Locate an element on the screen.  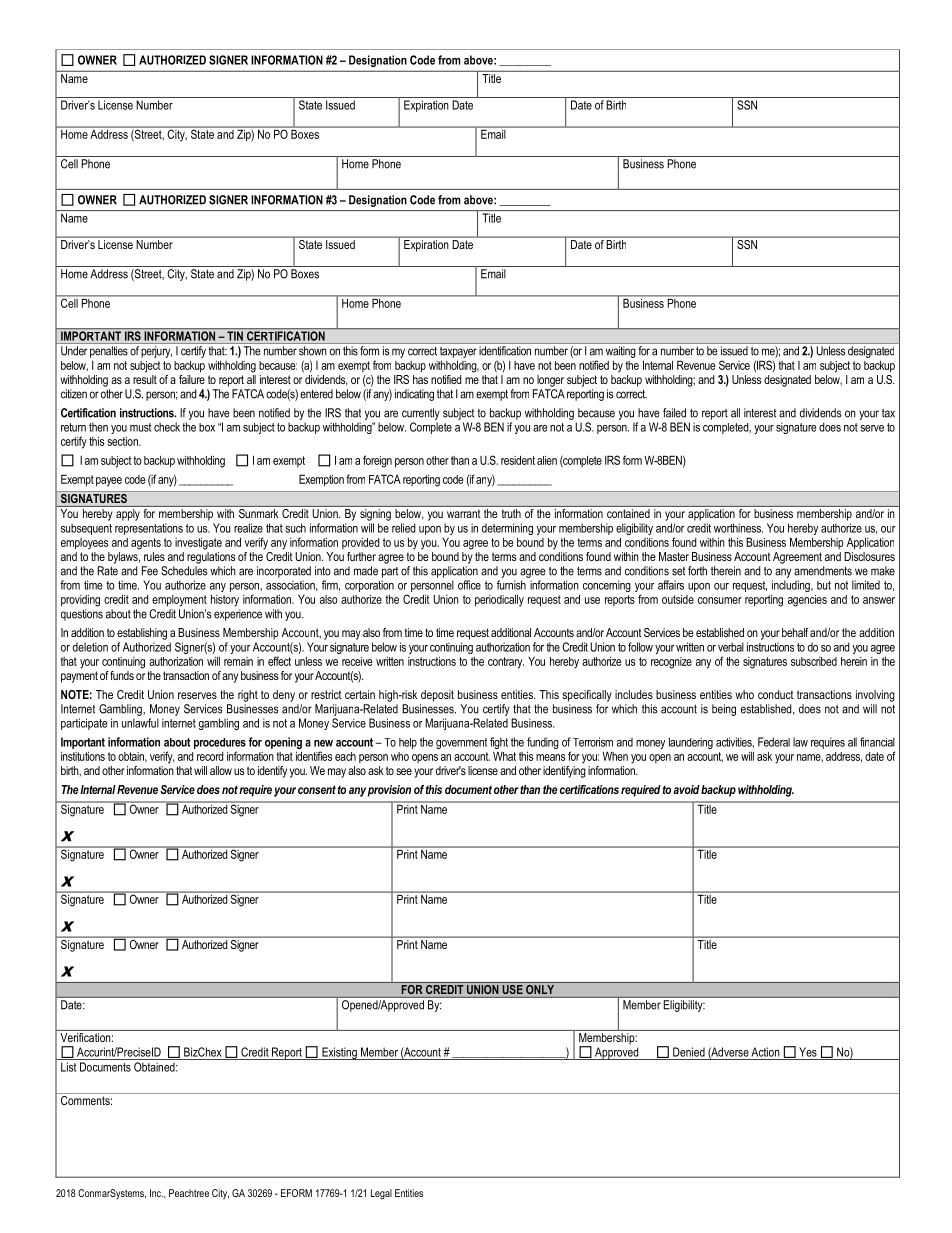
establishing is located at coordinates (142, 634).
